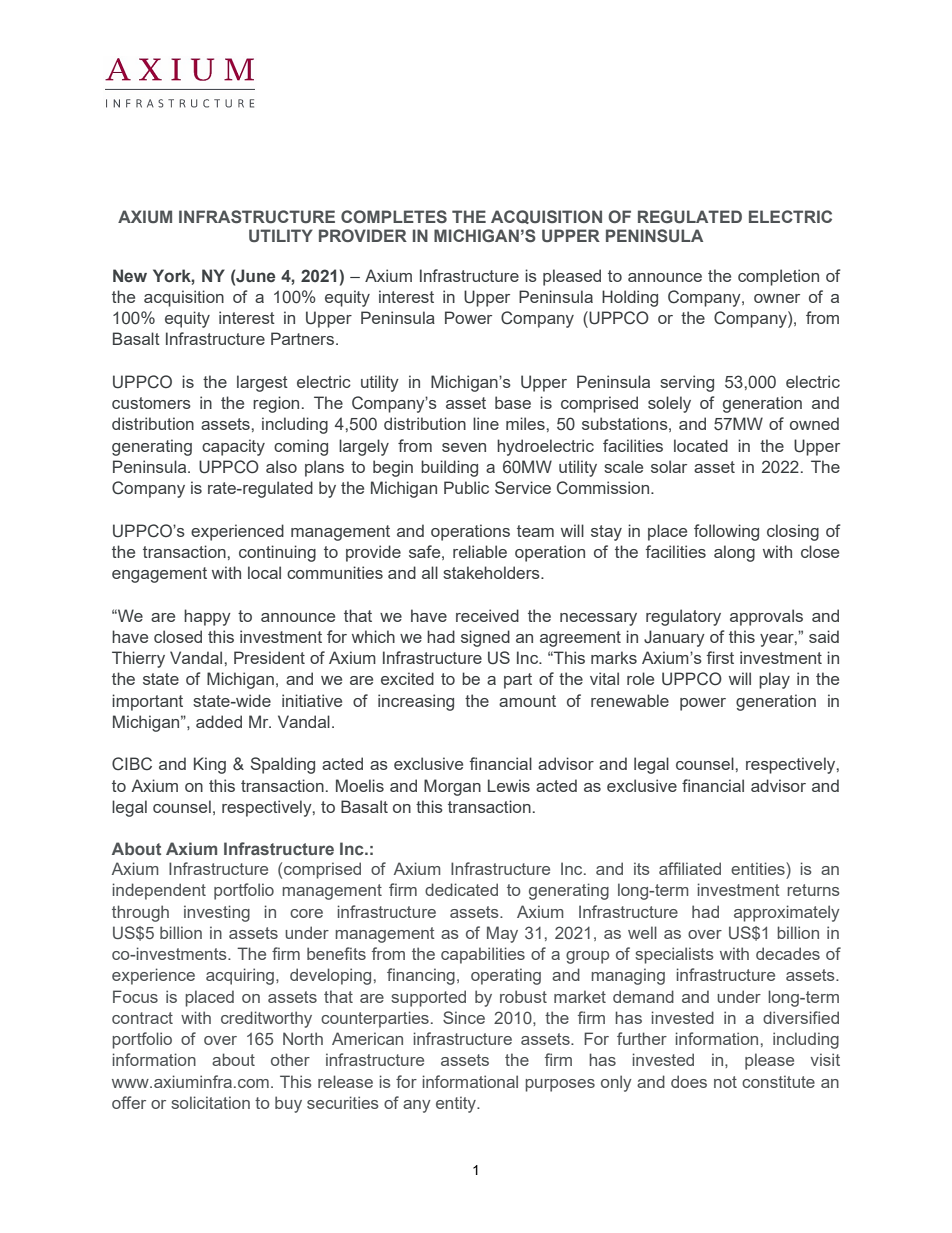  I want to click on independent, so click(159, 891).
